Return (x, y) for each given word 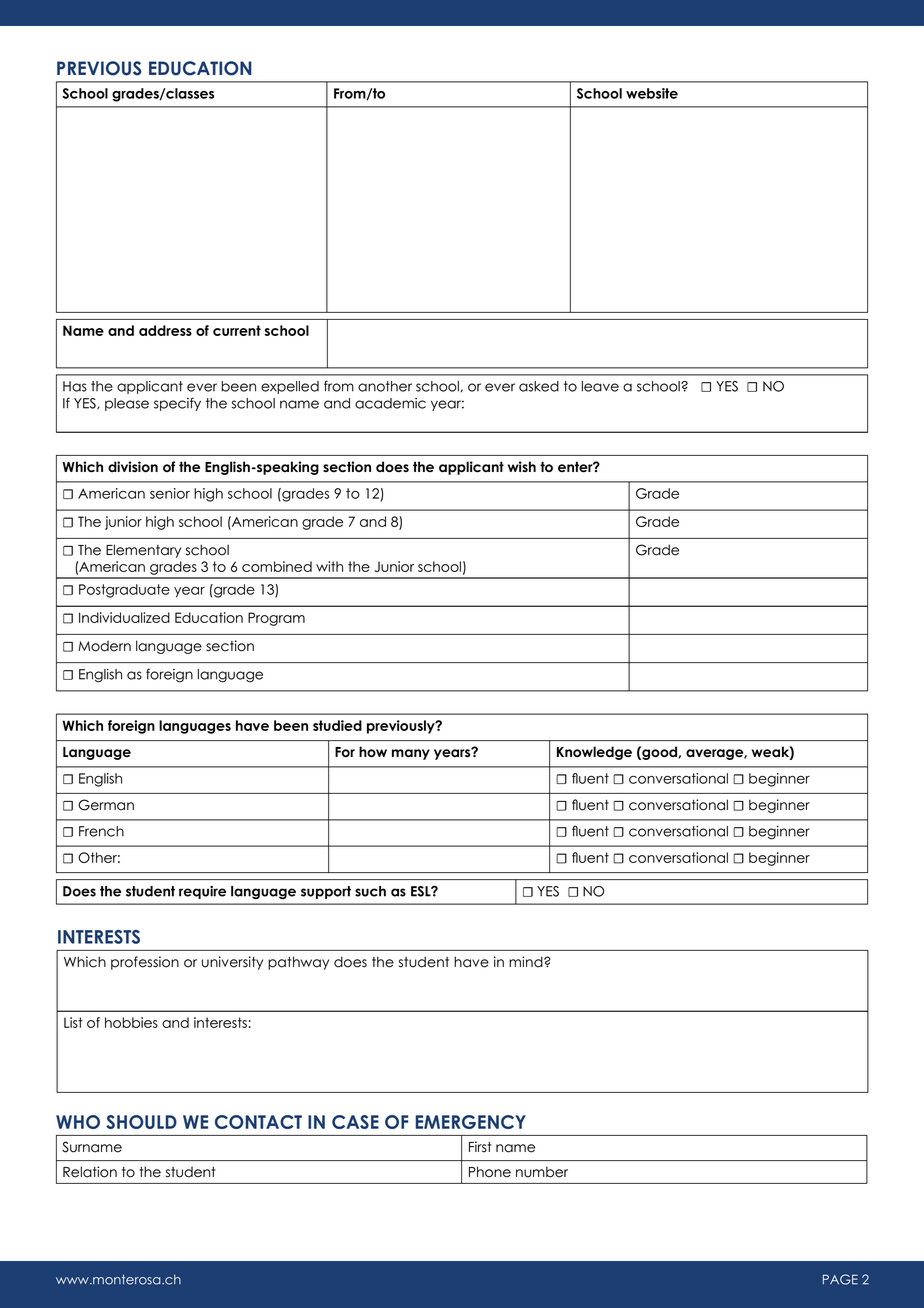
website (652, 93)
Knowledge (594, 753)
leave (600, 386)
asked (539, 386)
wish (522, 466)
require (202, 892)
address (165, 330)
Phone (490, 1172)
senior (170, 493)
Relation (90, 1172)
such (370, 891)
